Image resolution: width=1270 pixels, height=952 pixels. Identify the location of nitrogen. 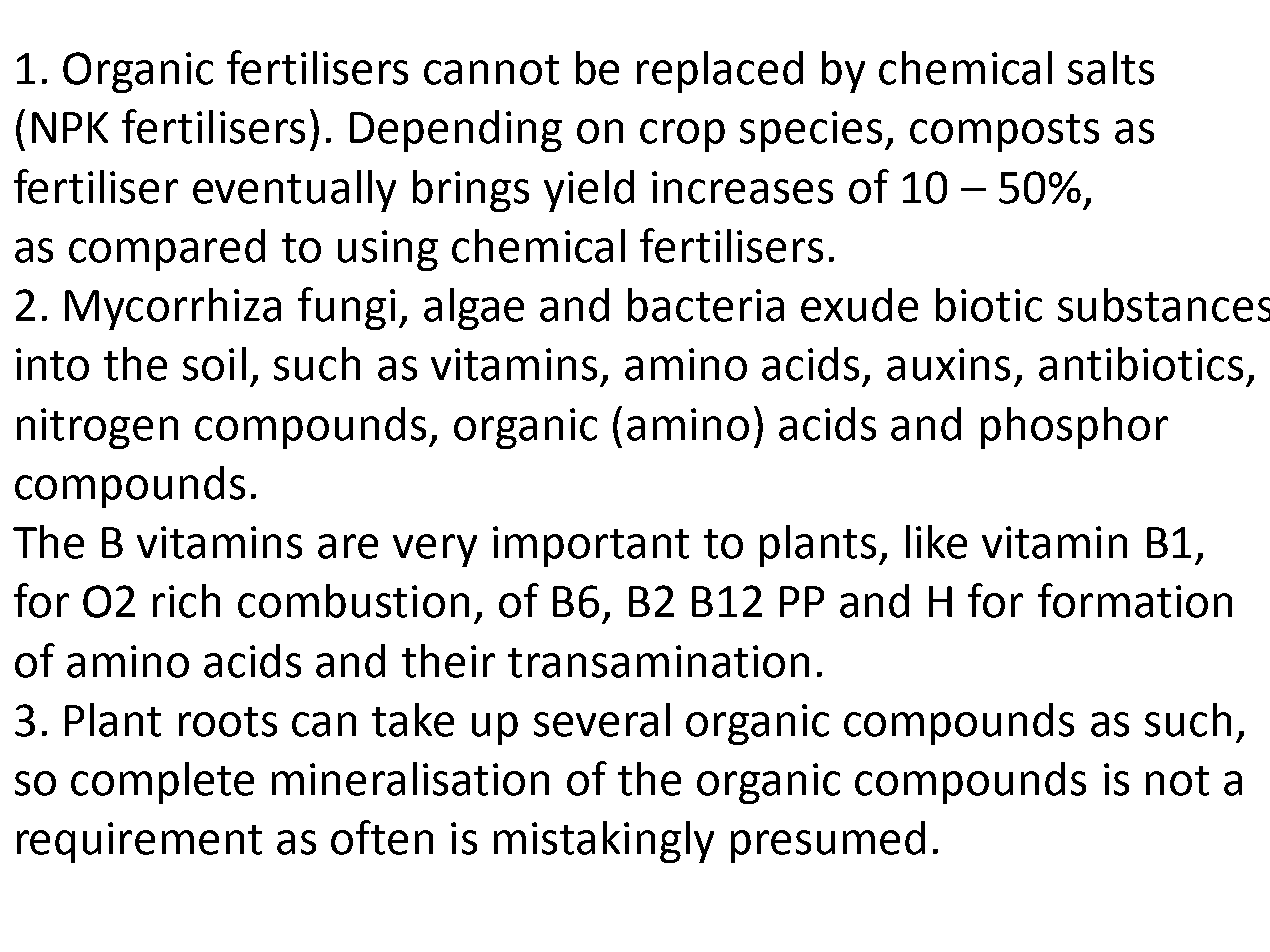
(97, 428).
